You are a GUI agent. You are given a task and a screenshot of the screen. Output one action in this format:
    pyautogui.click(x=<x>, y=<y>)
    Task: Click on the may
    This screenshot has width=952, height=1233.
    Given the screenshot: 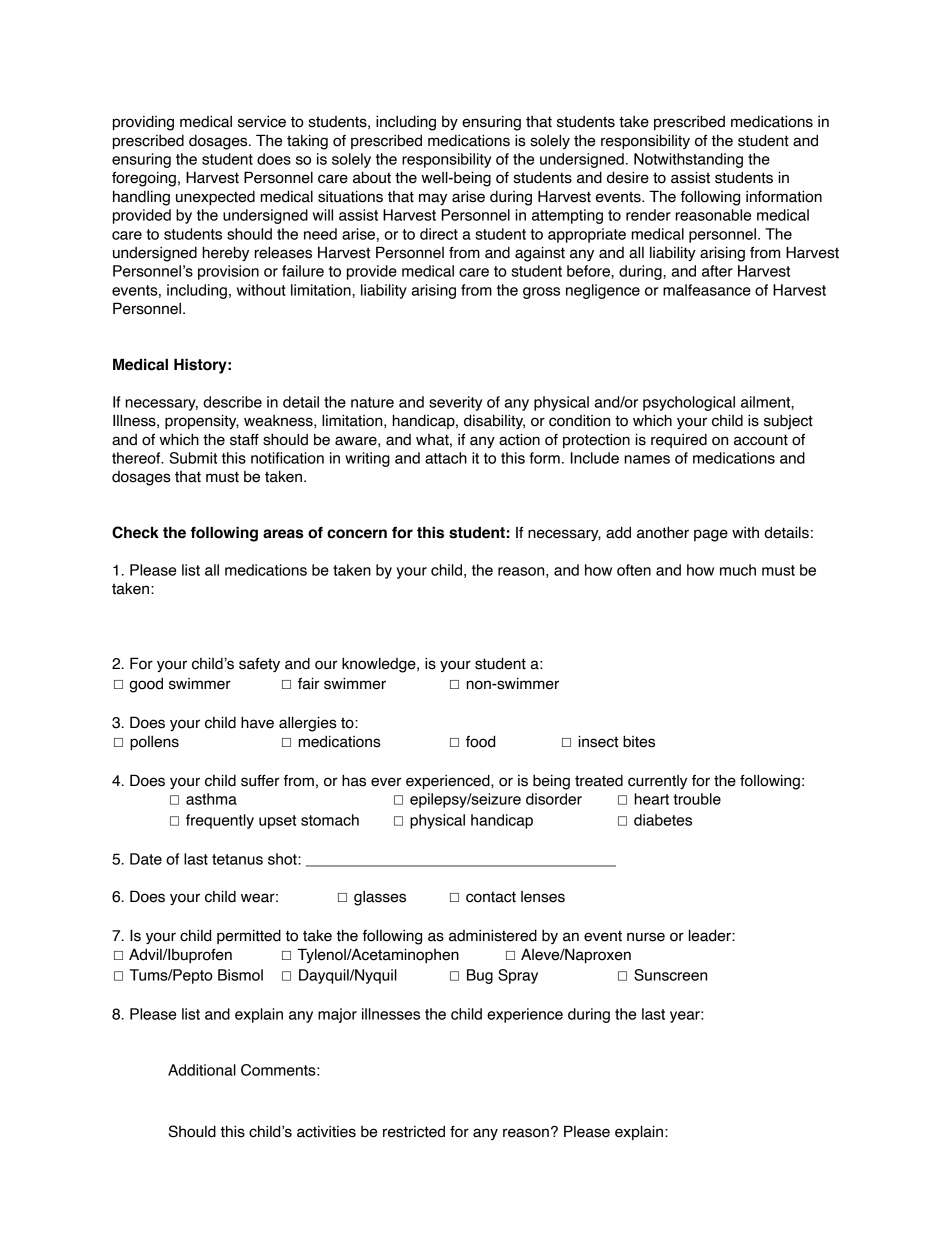 What is the action you would take?
    pyautogui.click(x=433, y=199)
